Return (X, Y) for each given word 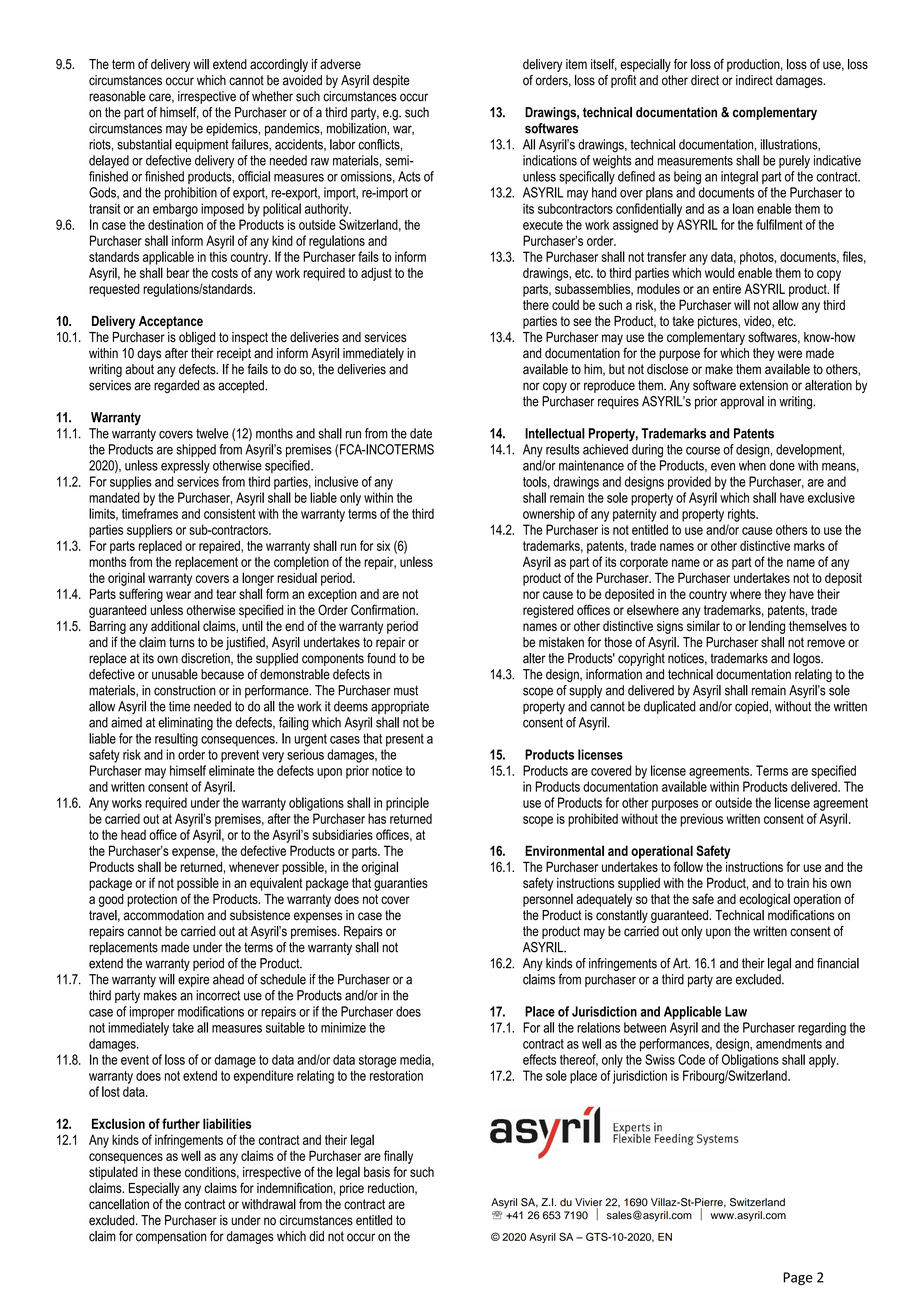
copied (752, 707)
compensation (171, 1237)
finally (398, 1157)
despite (391, 81)
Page (798, 1278)
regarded (176, 386)
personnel (548, 900)
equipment (202, 145)
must (406, 690)
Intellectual (555, 433)
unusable (175, 674)
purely (794, 162)
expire (193, 980)
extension (763, 385)
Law (736, 1011)
